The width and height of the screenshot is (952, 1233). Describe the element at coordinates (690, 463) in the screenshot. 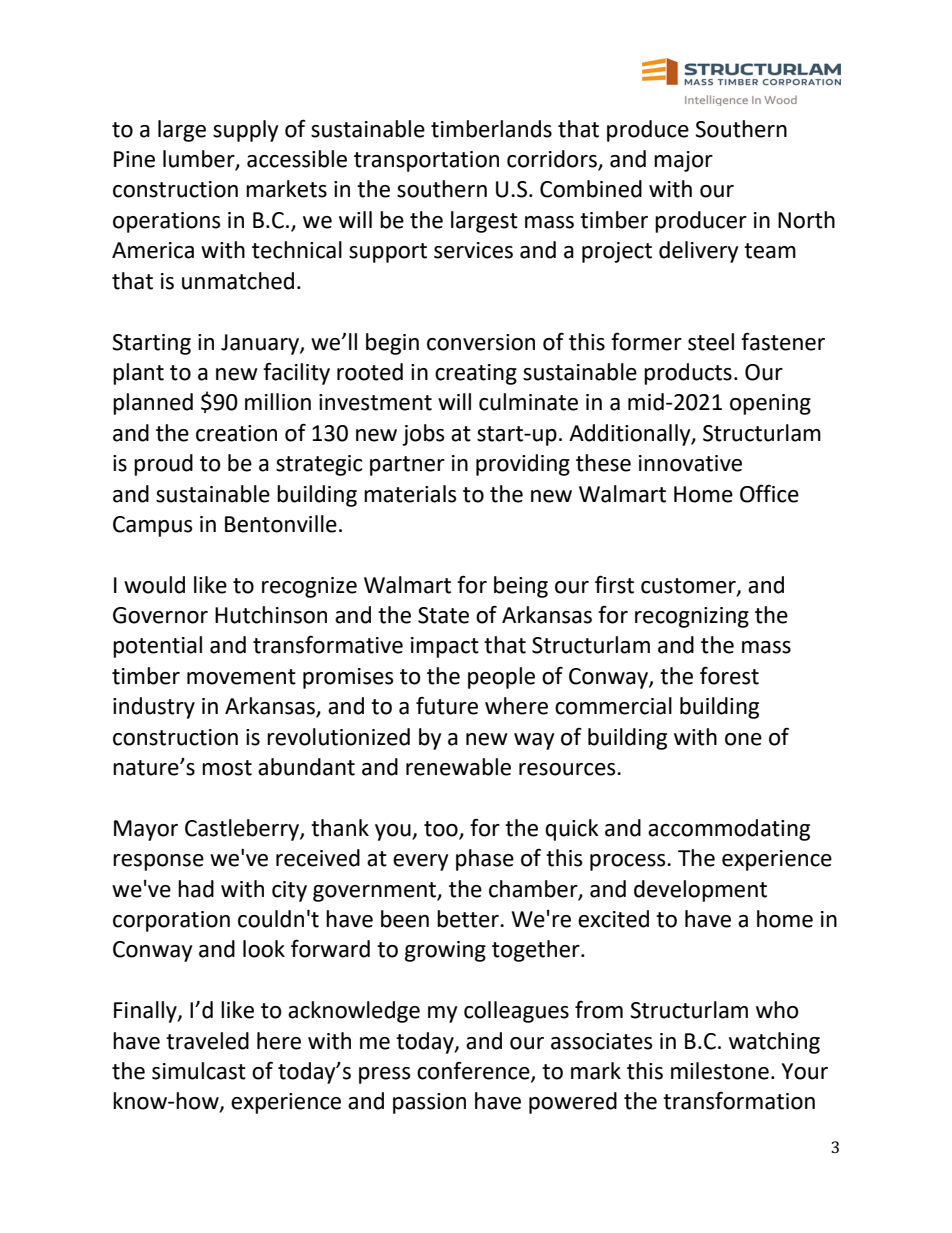

I see `innovative` at that location.
